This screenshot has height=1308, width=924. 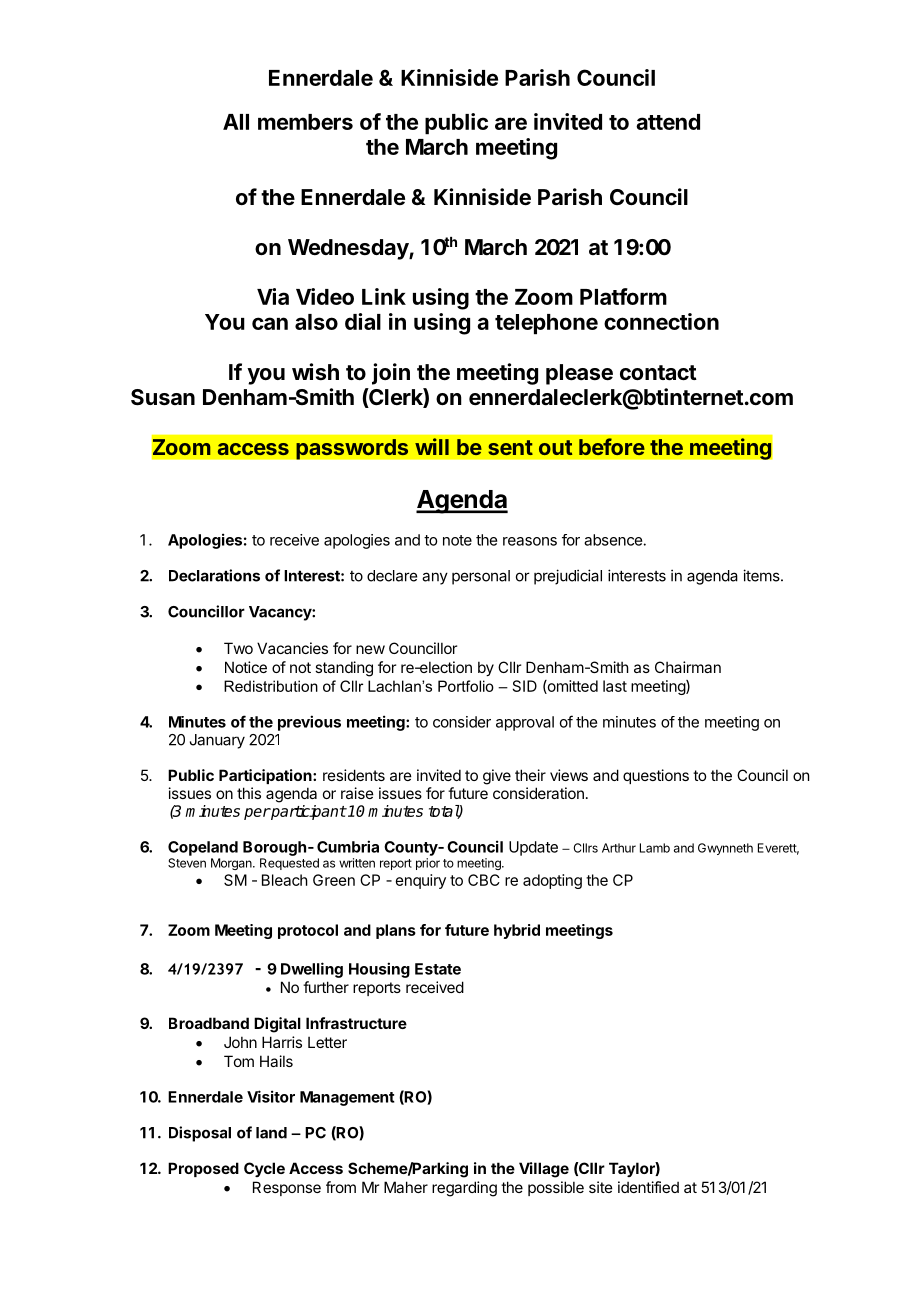 I want to click on Wednesday, so click(x=349, y=249).
